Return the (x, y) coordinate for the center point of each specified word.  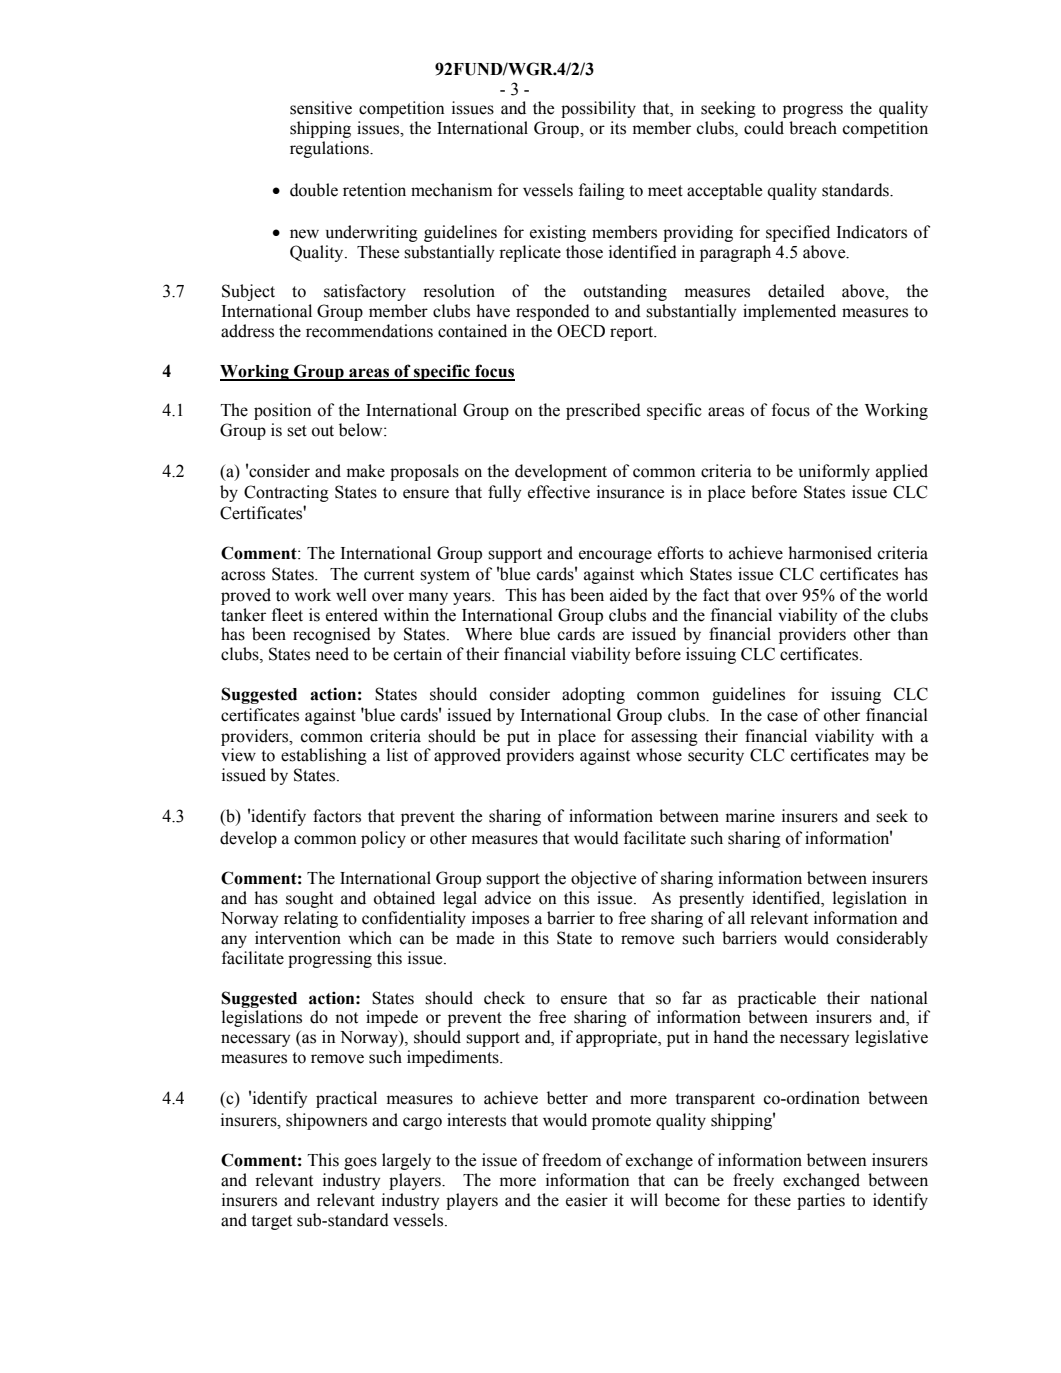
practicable (777, 999)
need (332, 654)
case (782, 717)
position (283, 411)
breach (813, 128)
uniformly (834, 472)
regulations (330, 149)
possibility (598, 109)
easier (587, 1200)
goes (360, 1163)
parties (821, 1201)
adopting (593, 695)
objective (603, 879)
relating (311, 919)
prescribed (603, 411)
